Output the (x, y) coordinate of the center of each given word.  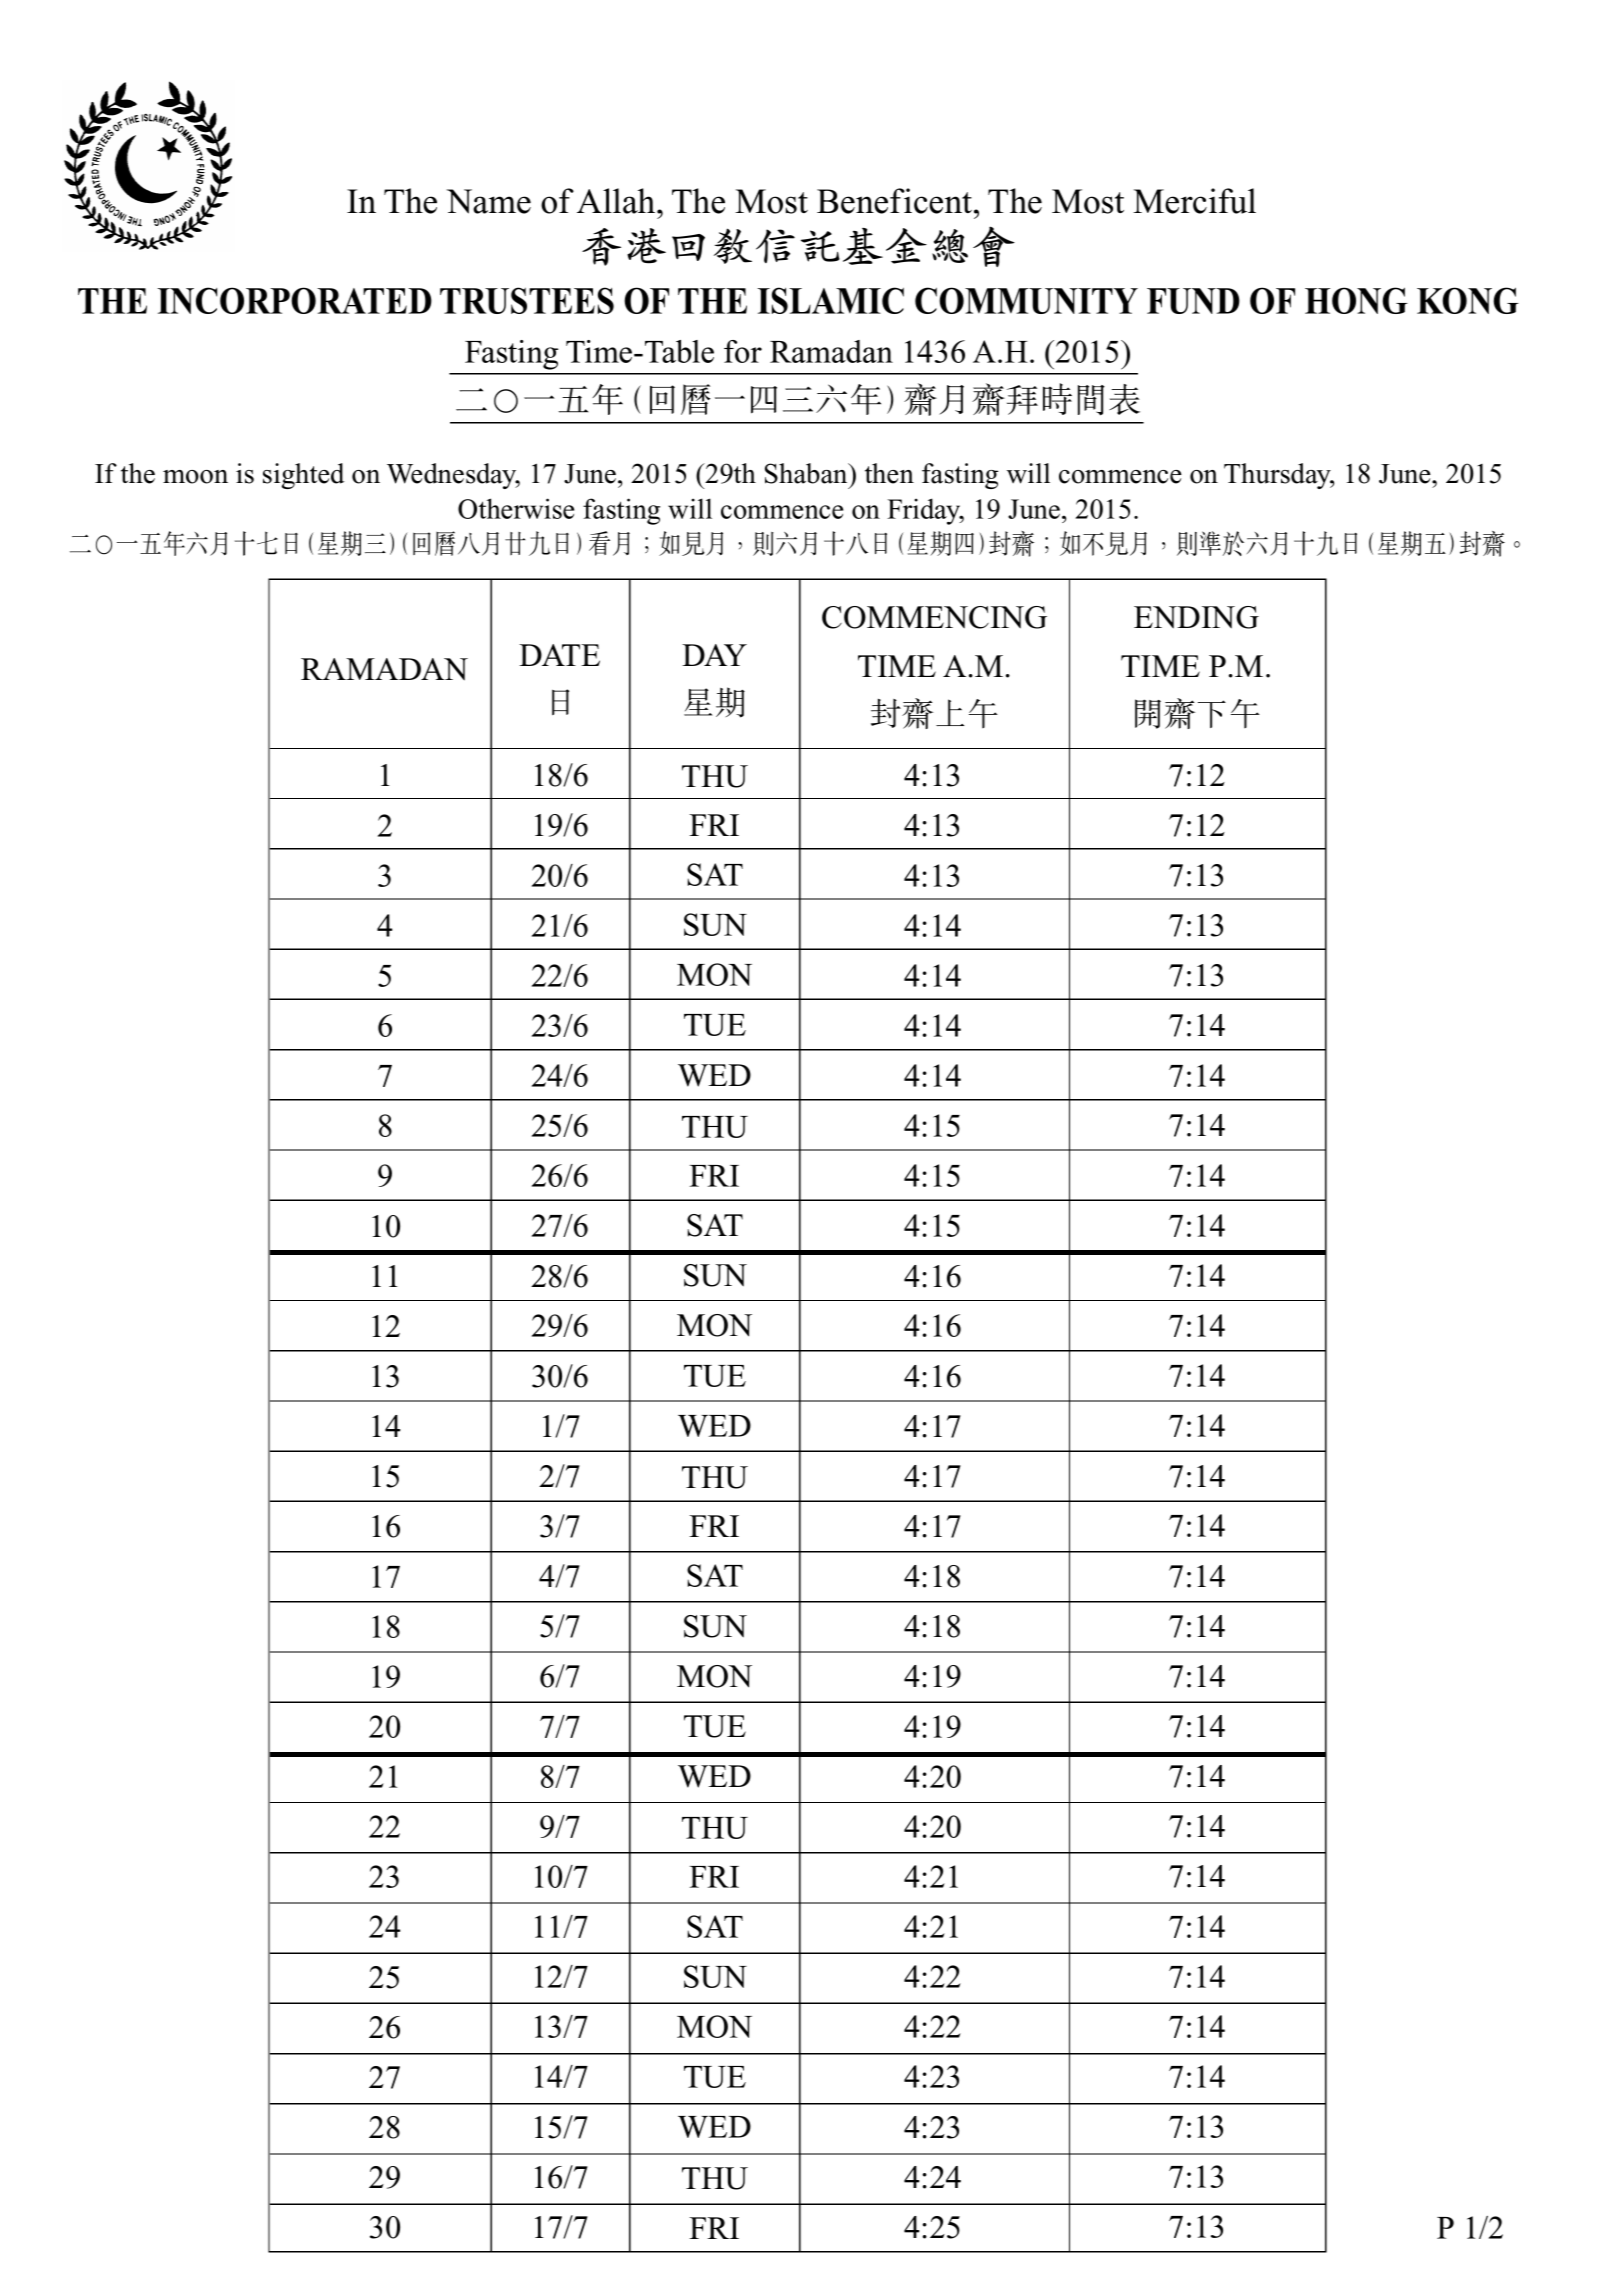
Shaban (807, 473)
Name (489, 201)
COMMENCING (934, 617)
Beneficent (896, 201)
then (889, 473)
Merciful (1194, 201)
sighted (303, 476)
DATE (559, 655)
